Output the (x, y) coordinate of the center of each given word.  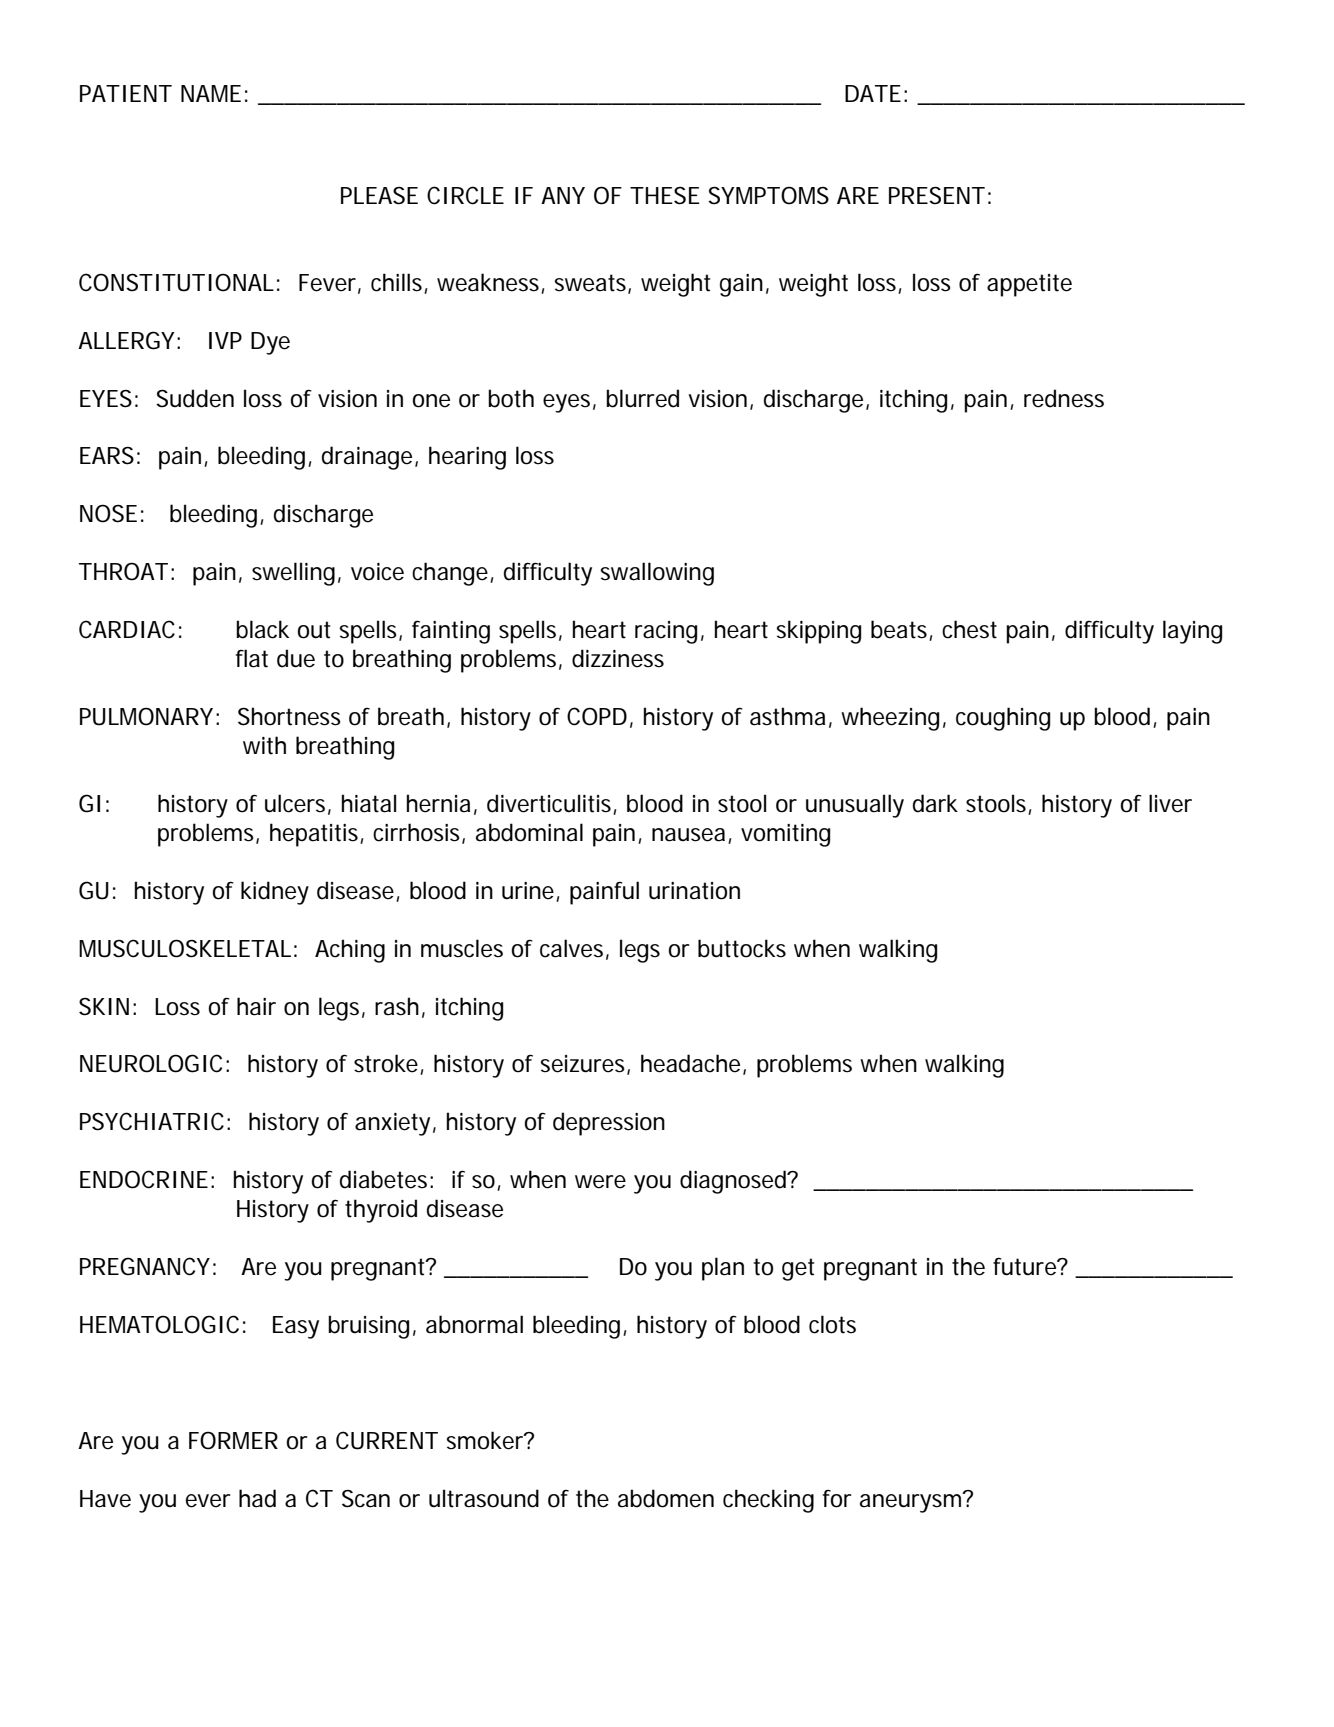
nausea (688, 835)
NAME (211, 93)
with (264, 745)
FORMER (233, 1440)
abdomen (666, 1498)
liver (1170, 803)
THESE (665, 195)
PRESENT (937, 195)
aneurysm (911, 1503)
